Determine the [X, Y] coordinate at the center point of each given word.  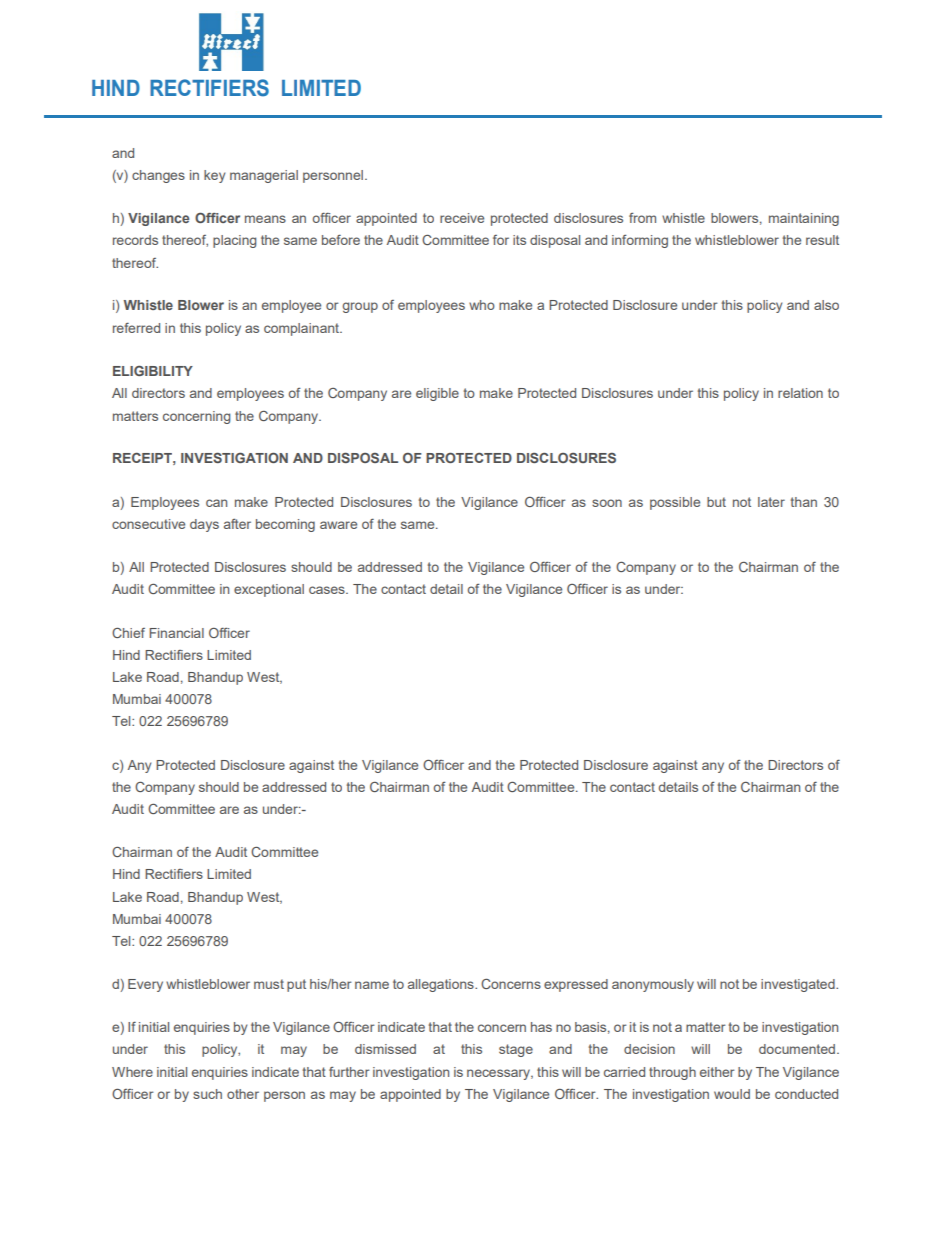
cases [328, 590]
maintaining [804, 219]
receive [462, 218]
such [207, 1094]
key [214, 176]
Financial [176, 633]
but [716, 502]
